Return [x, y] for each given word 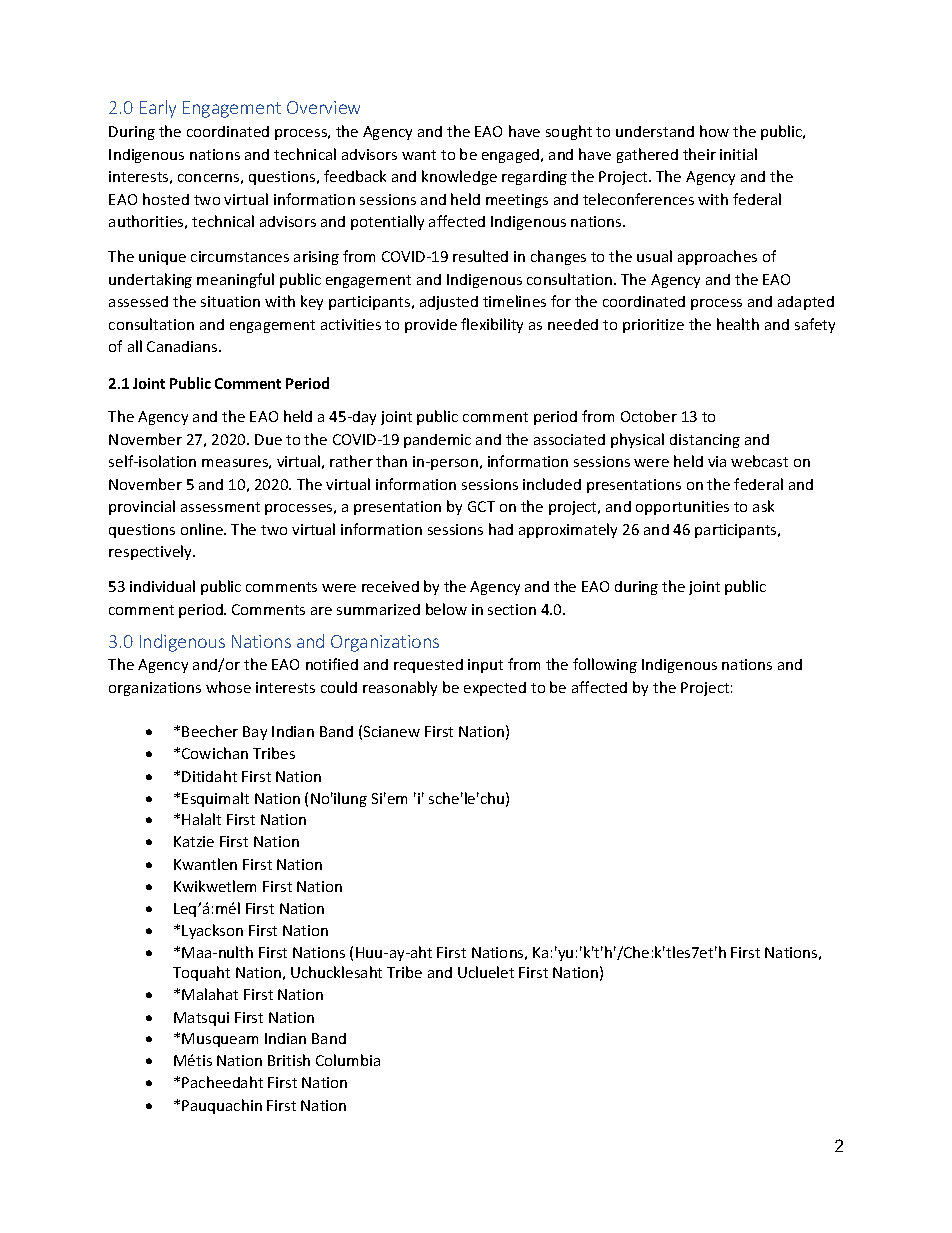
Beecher [210, 731]
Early [158, 109]
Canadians [183, 346]
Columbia [348, 1060]
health [738, 324]
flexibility [492, 325]
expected [495, 689]
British [289, 1060]
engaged [512, 156]
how [714, 131]
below [446, 609]
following [605, 665]
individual [162, 586]
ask [763, 506]
